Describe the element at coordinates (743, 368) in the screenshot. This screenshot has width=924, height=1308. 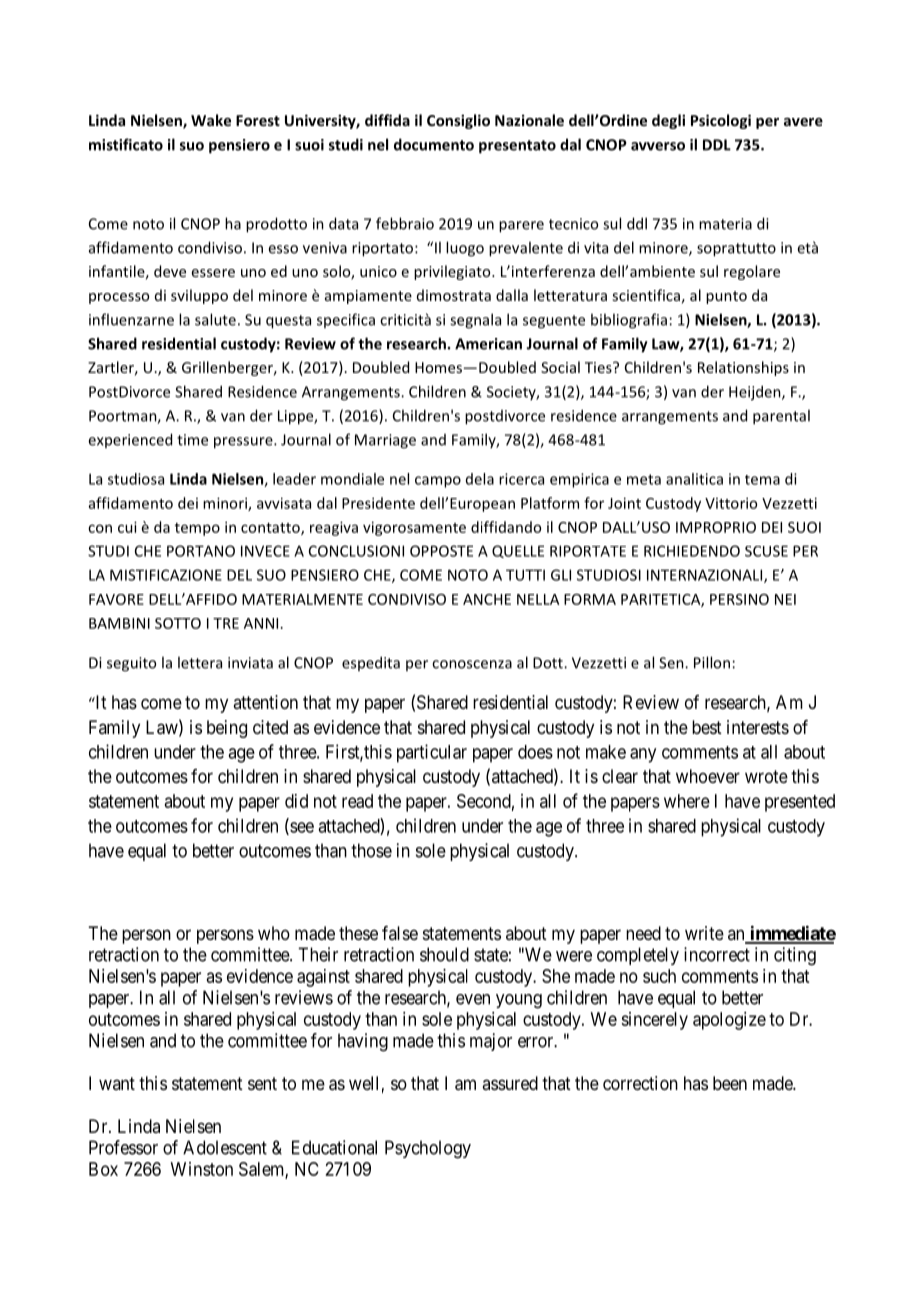
I see `Relationships` at that location.
